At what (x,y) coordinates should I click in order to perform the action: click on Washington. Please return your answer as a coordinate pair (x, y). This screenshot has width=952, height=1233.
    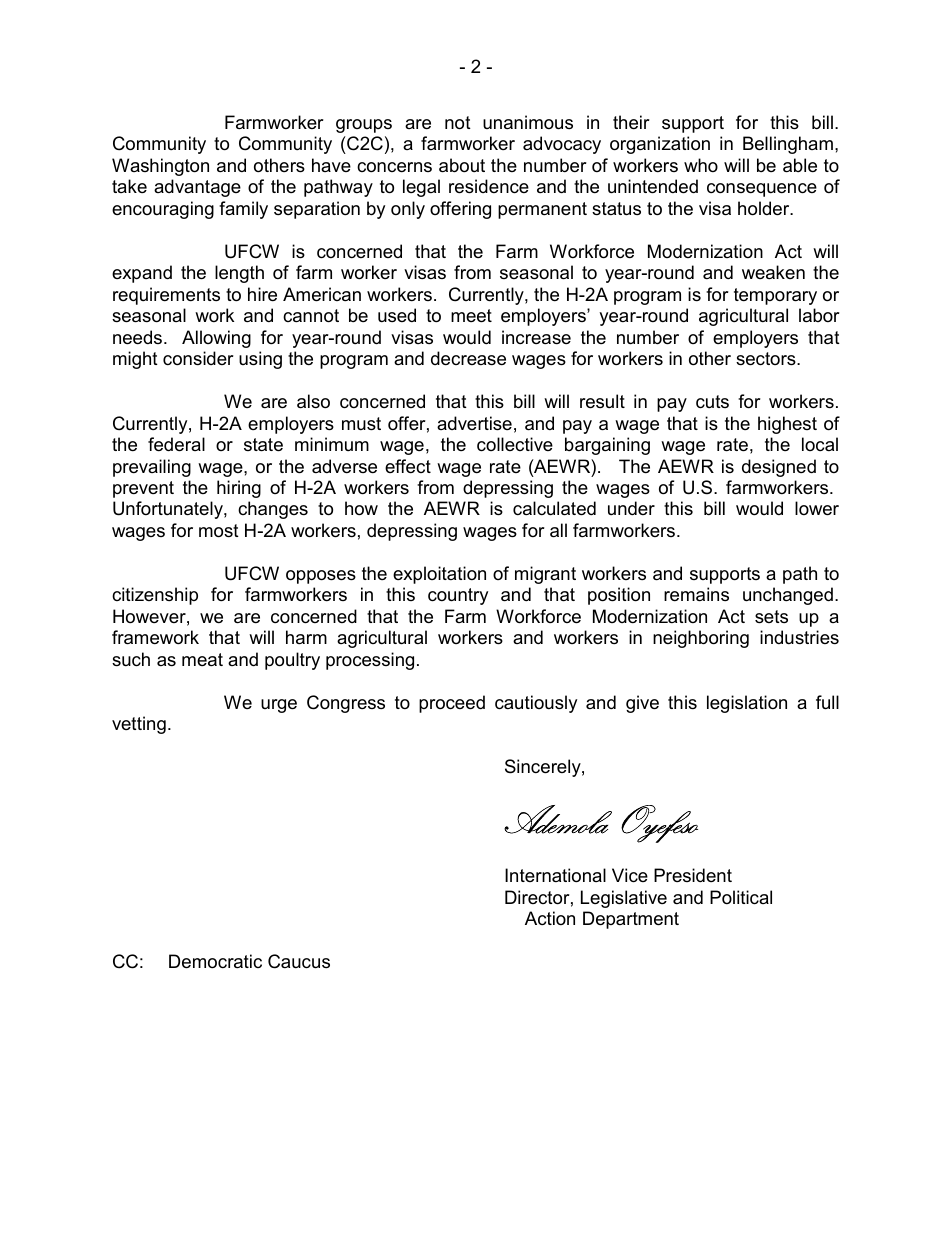
    Looking at the image, I should click on (160, 167).
